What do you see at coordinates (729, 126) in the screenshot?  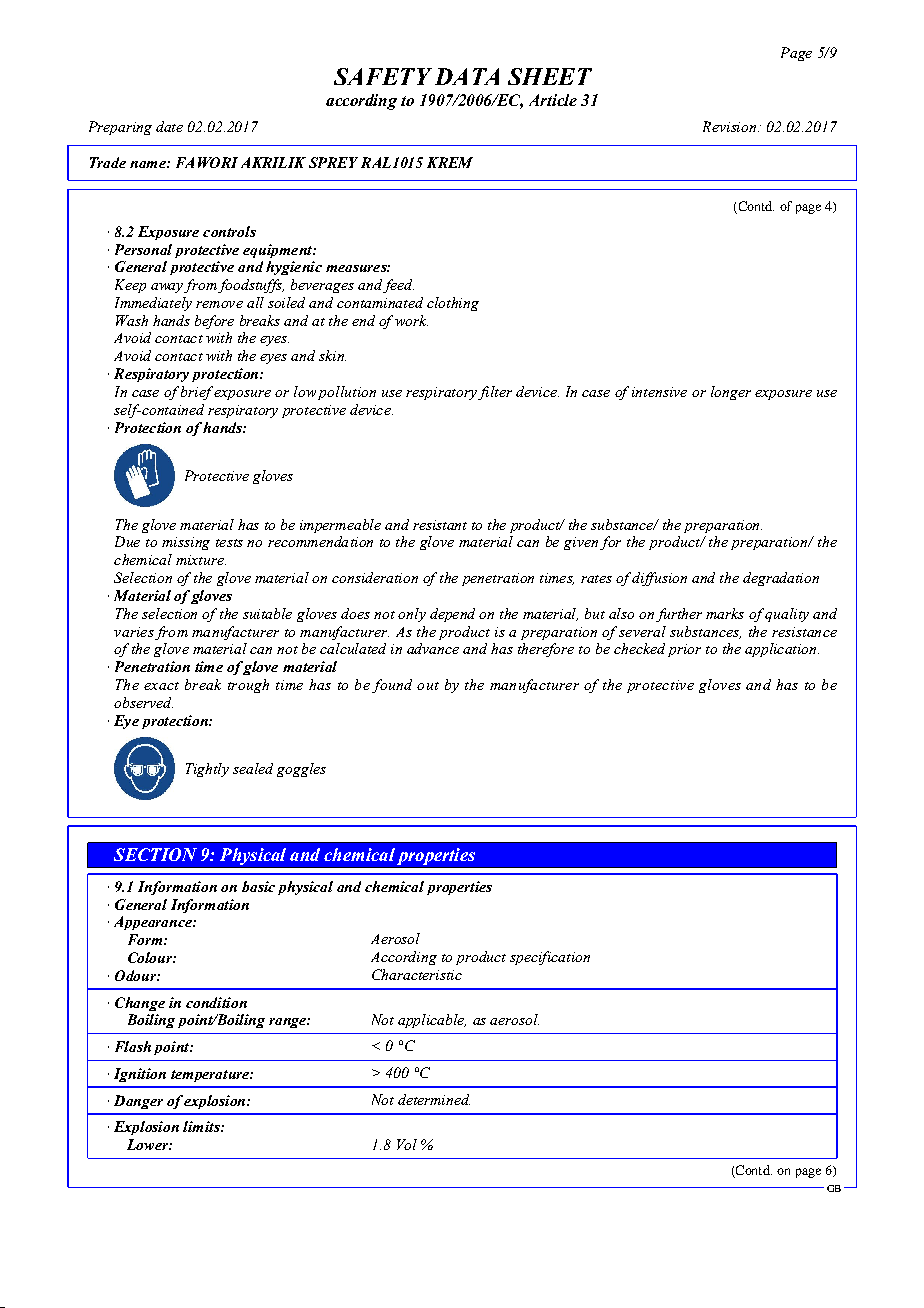 I see `Revision` at bounding box center [729, 126].
